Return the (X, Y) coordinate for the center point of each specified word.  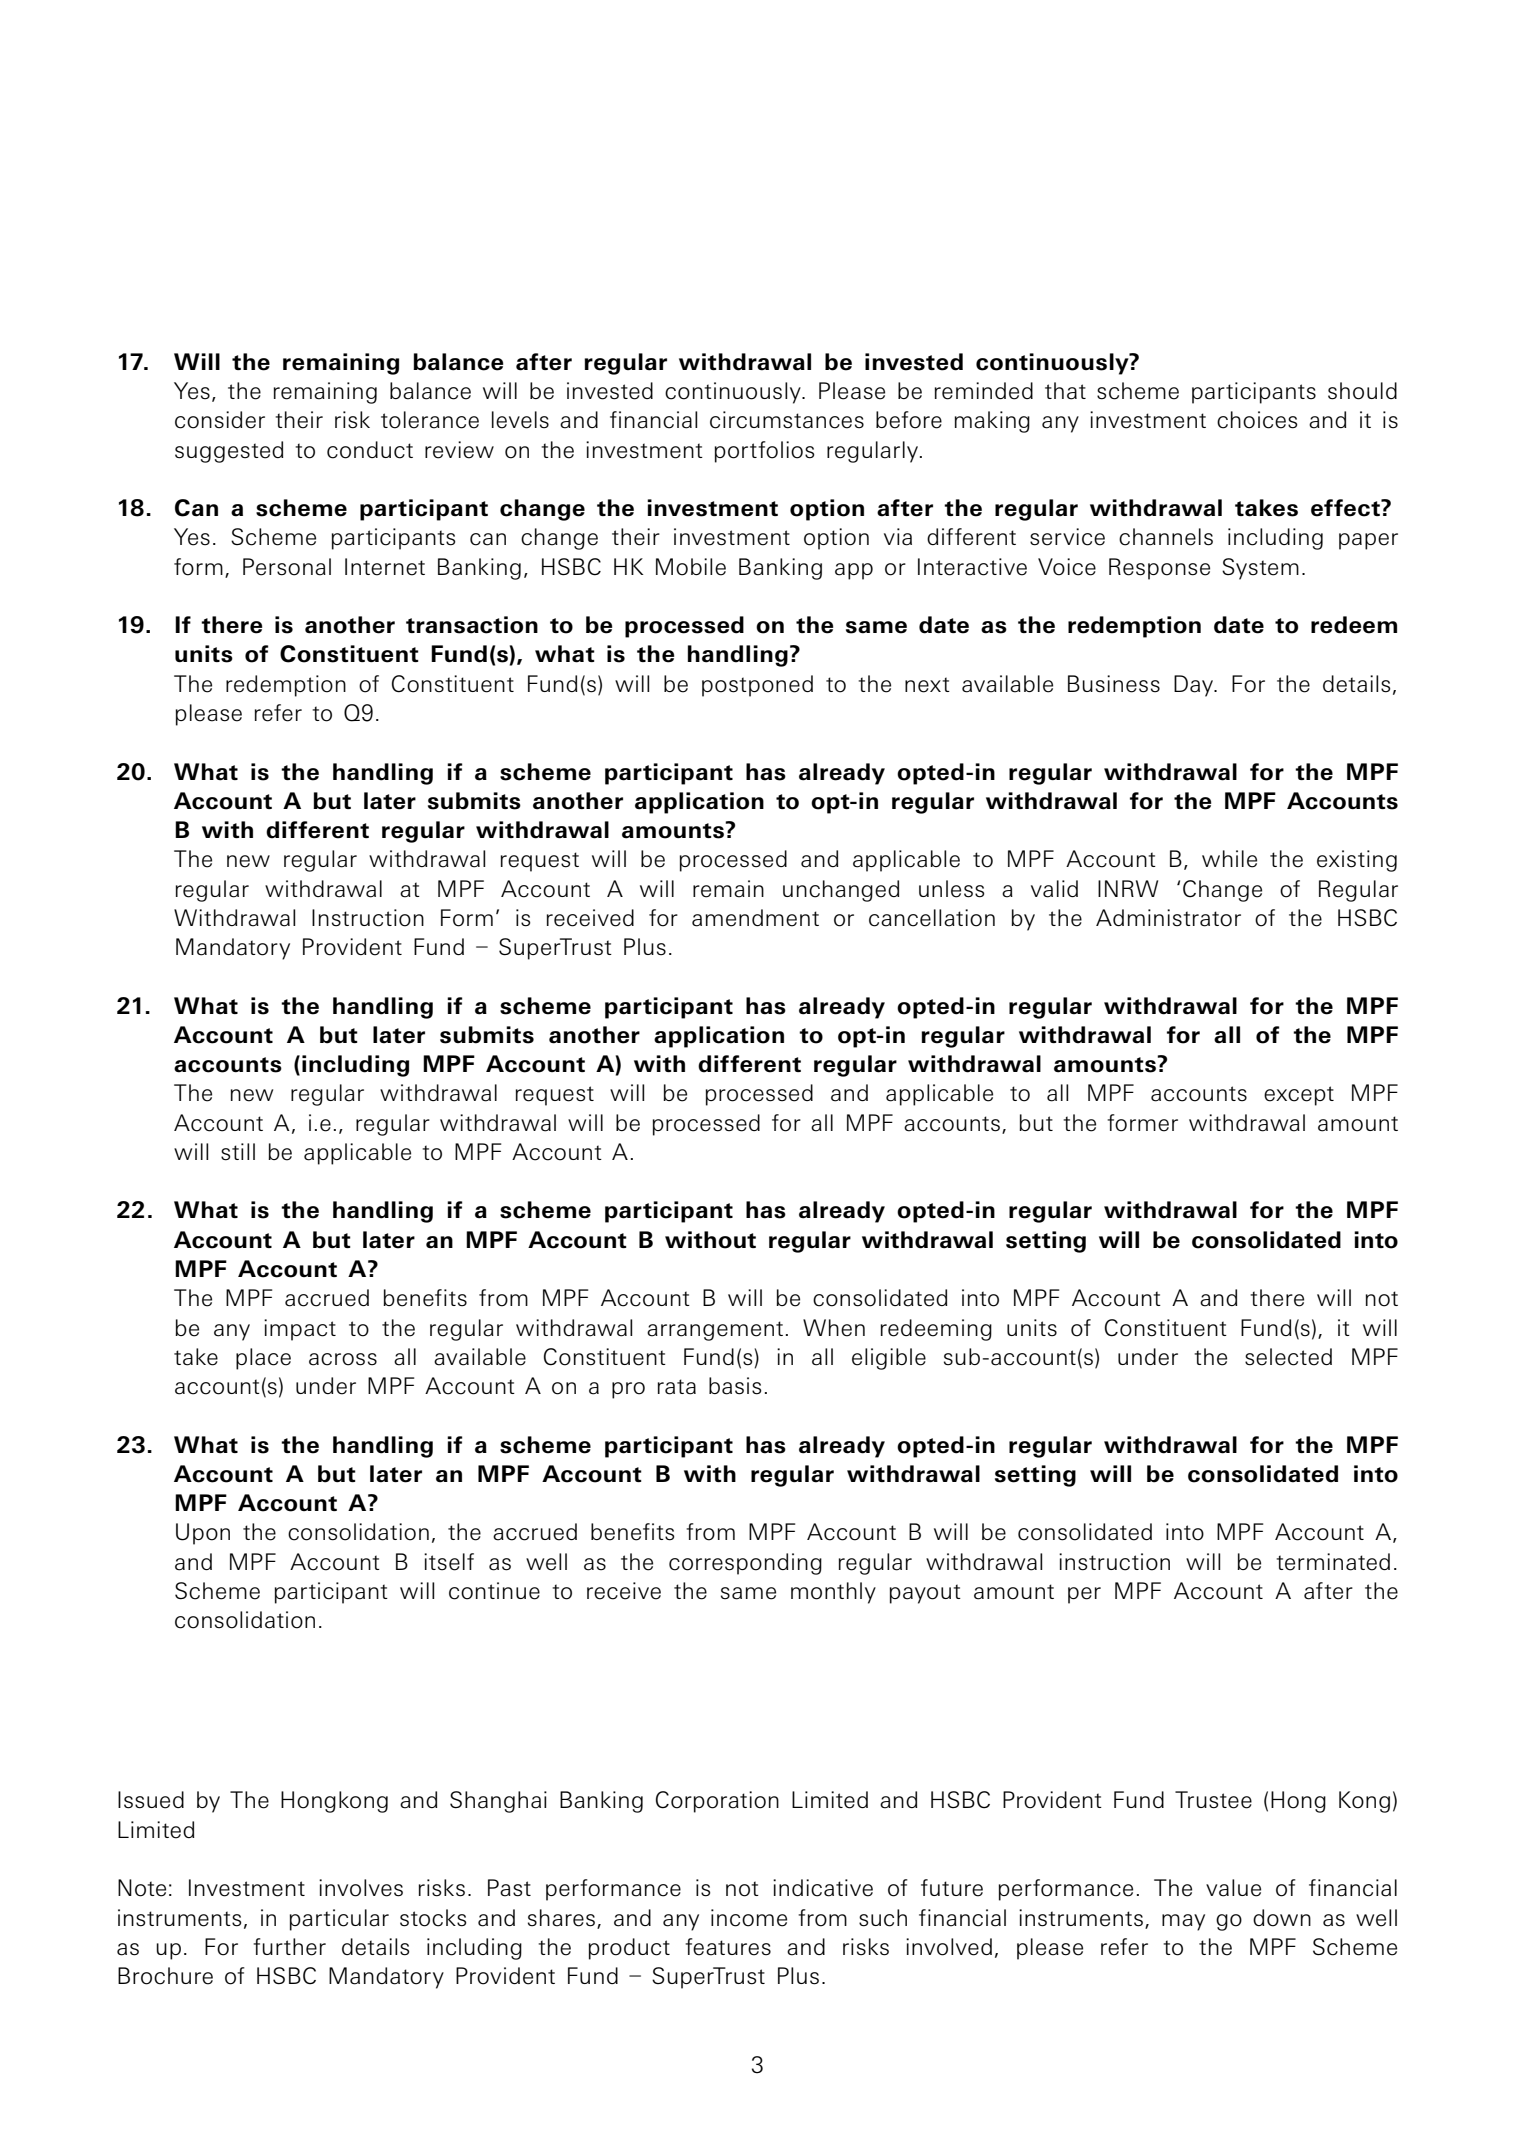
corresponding (745, 1564)
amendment (755, 918)
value (1233, 1888)
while (1229, 859)
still (238, 1152)
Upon (203, 1534)
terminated (1333, 1562)
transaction (472, 625)
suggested (229, 452)
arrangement (715, 1331)
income (749, 1918)
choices (1257, 420)
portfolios (764, 452)
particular (339, 1920)
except (1299, 1096)
